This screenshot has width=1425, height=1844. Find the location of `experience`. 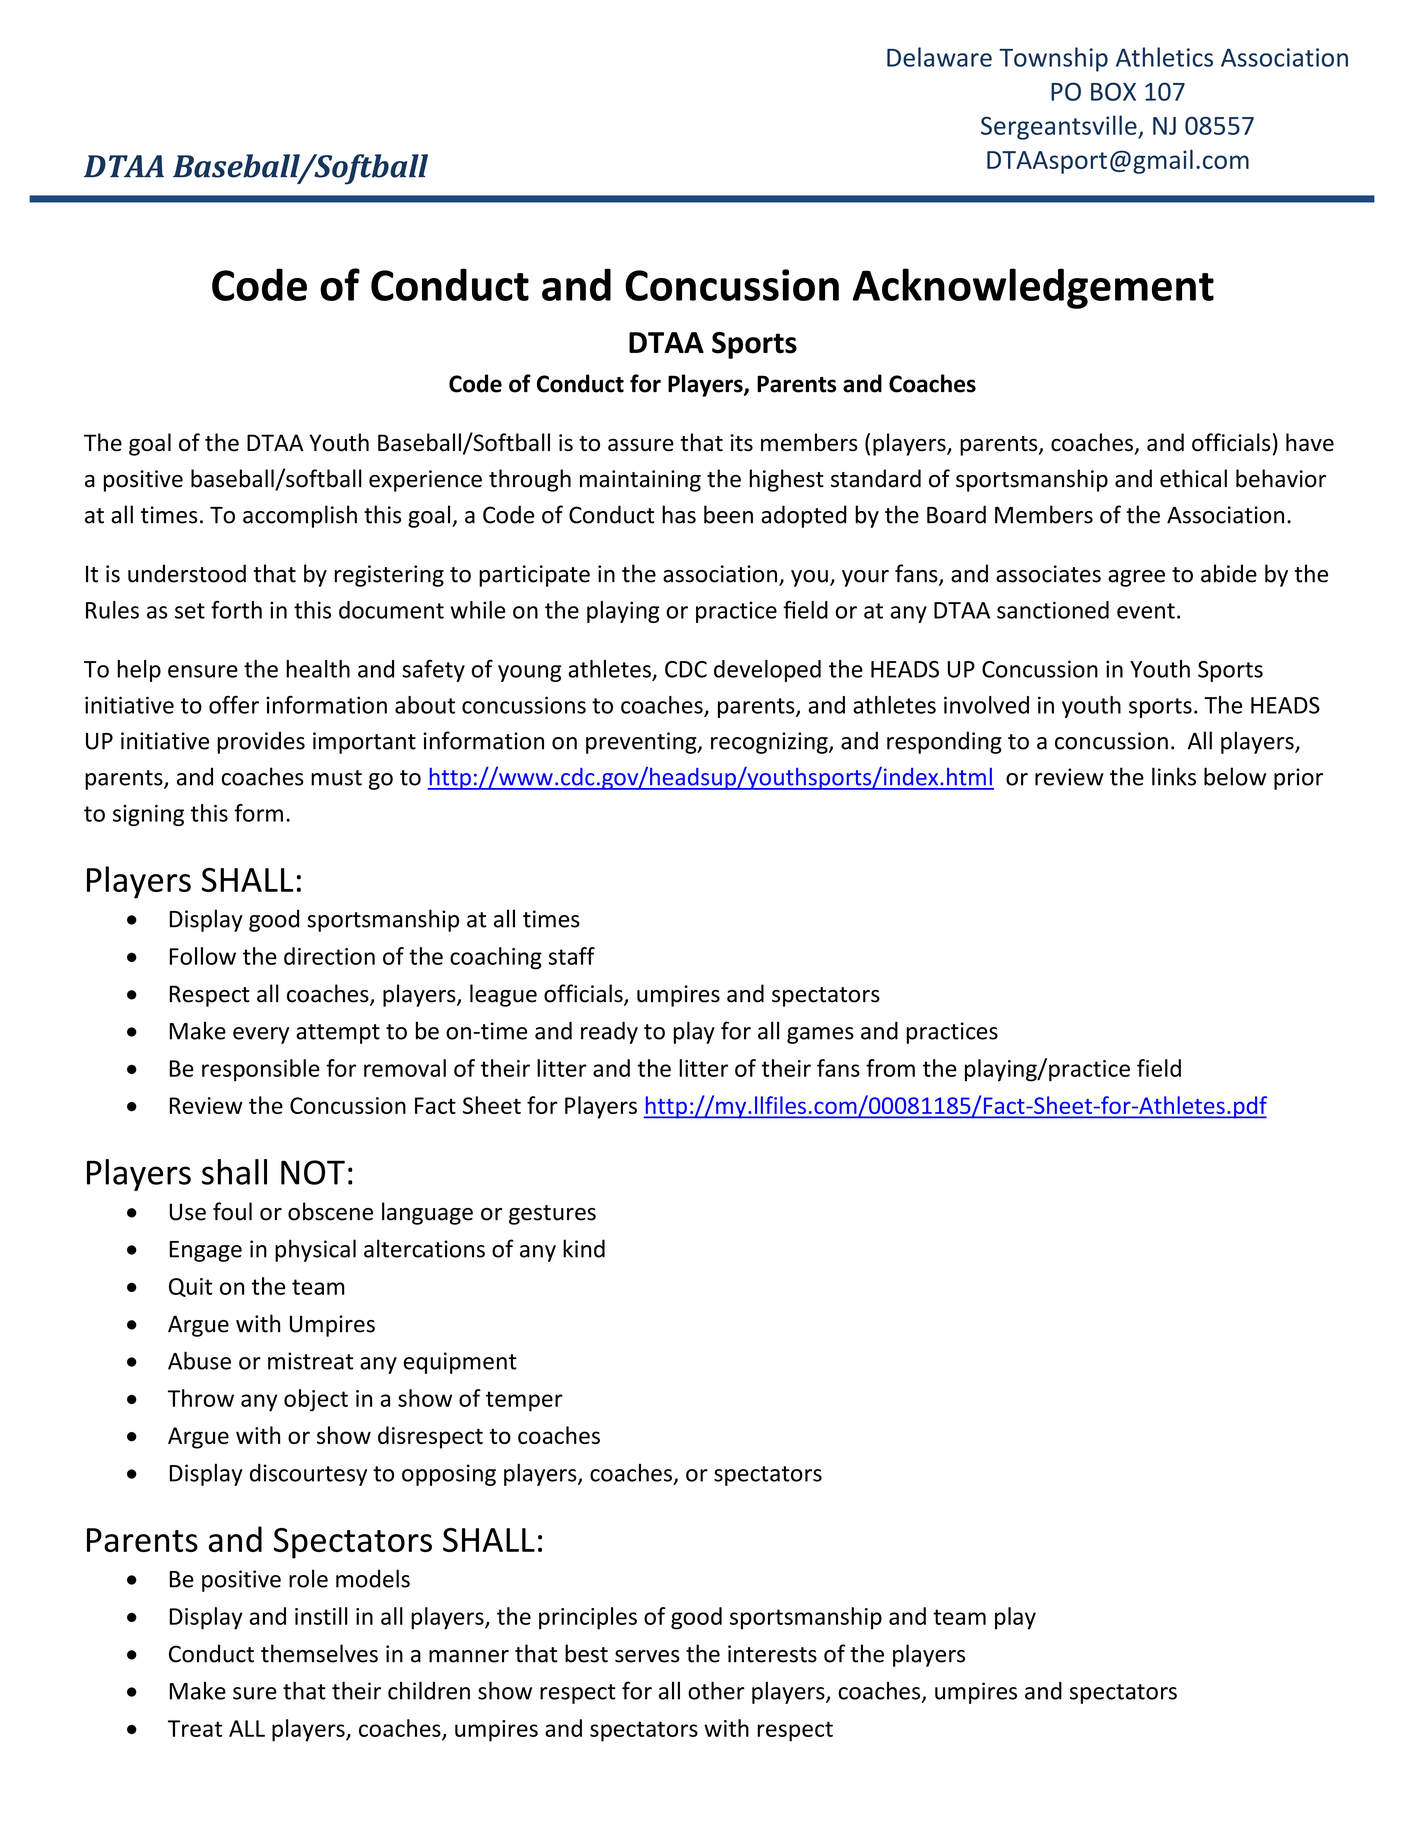

experience is located at coordinates (425, 481).
